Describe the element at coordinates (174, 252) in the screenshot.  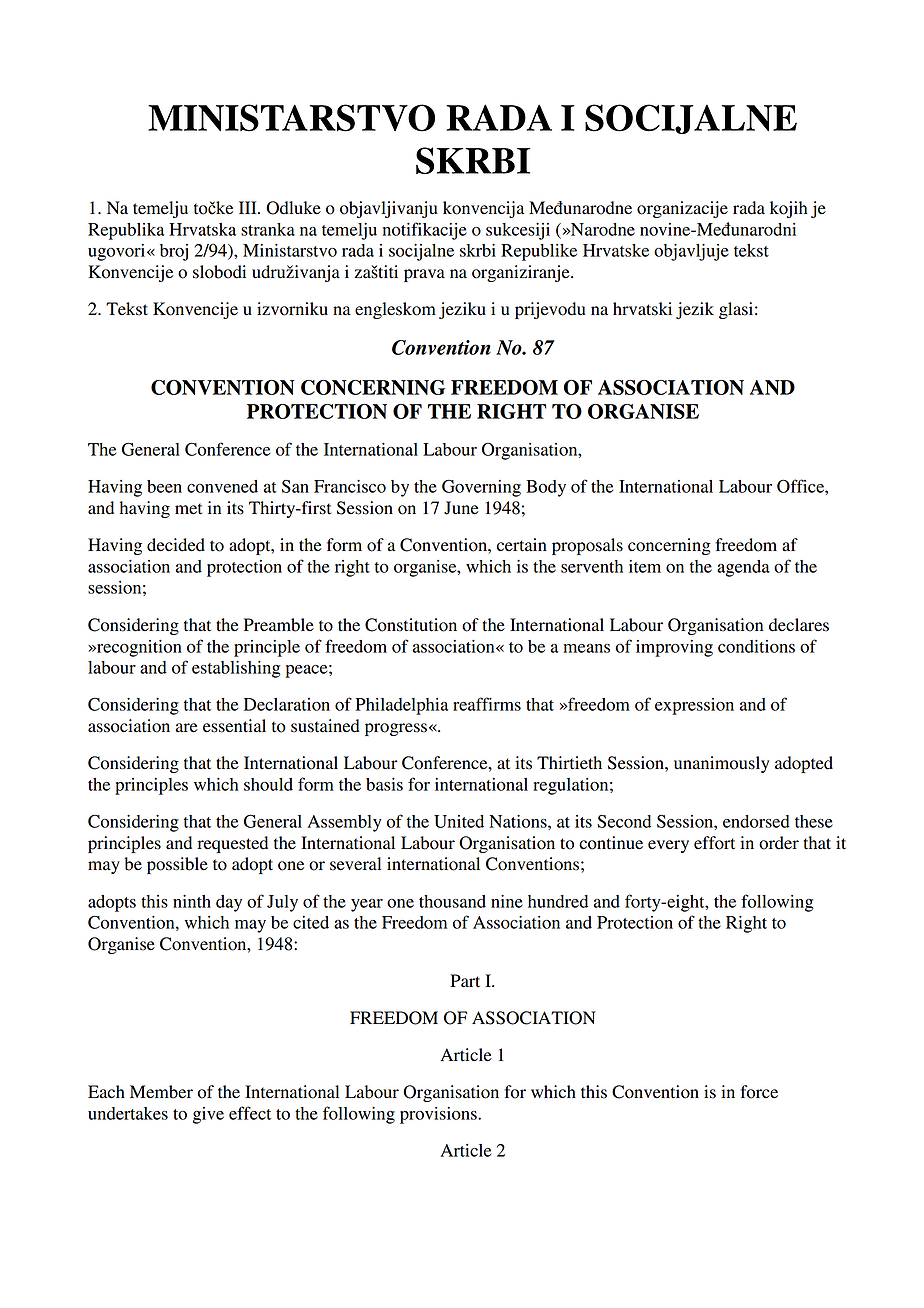
I see `broj` at that location.
